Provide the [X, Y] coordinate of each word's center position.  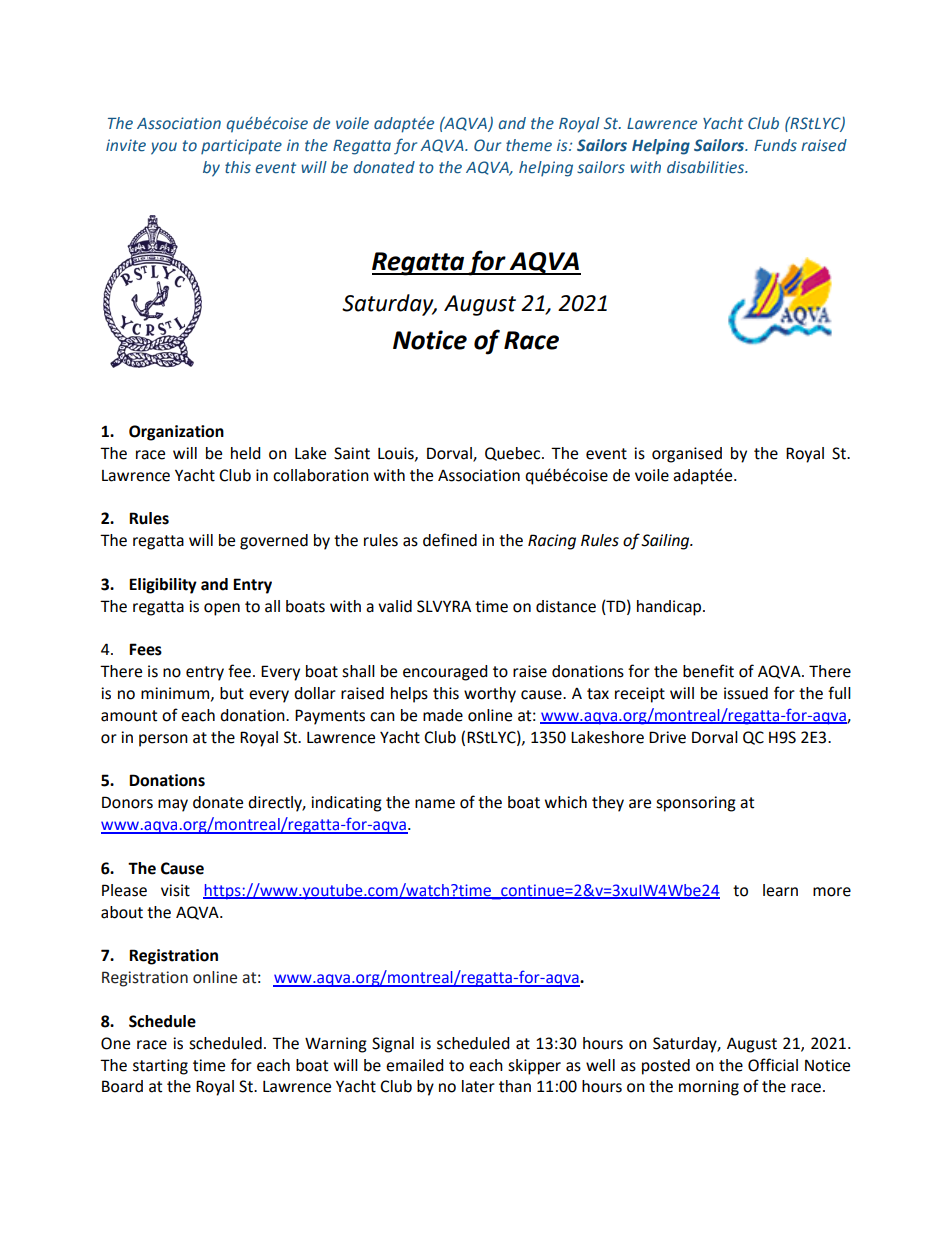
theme [529, 145]
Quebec [514, 454]
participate [241, 147]
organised [687, 455]
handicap [670, 608]
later [478, 1086]
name [435, 804]
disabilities [707, 167]
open [222, 609]
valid [395, 606]
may [173, 805]
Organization [176, 433]
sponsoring [696, 804]
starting [160, 1067]
